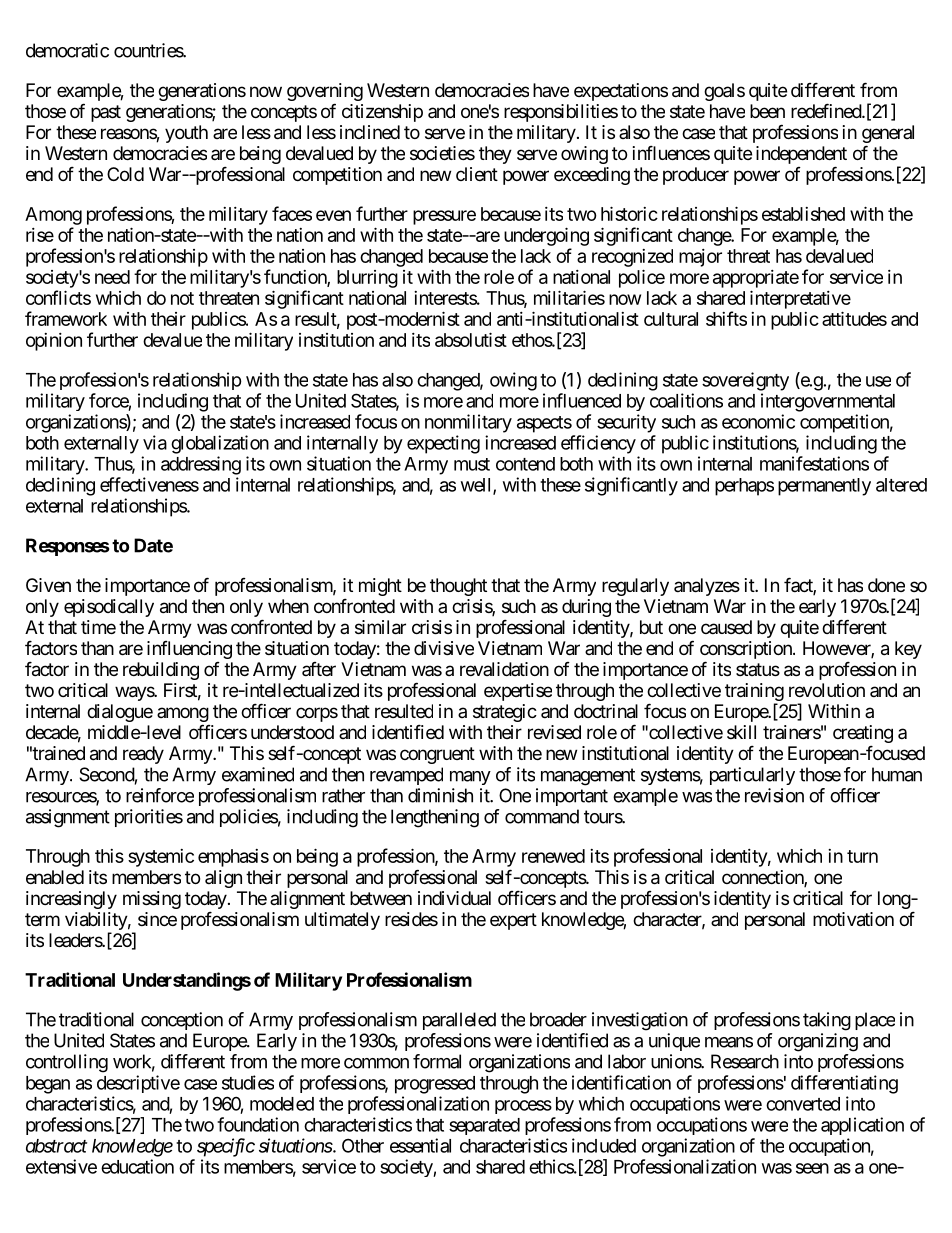  I want to click on episodically, so click(109, 608).
